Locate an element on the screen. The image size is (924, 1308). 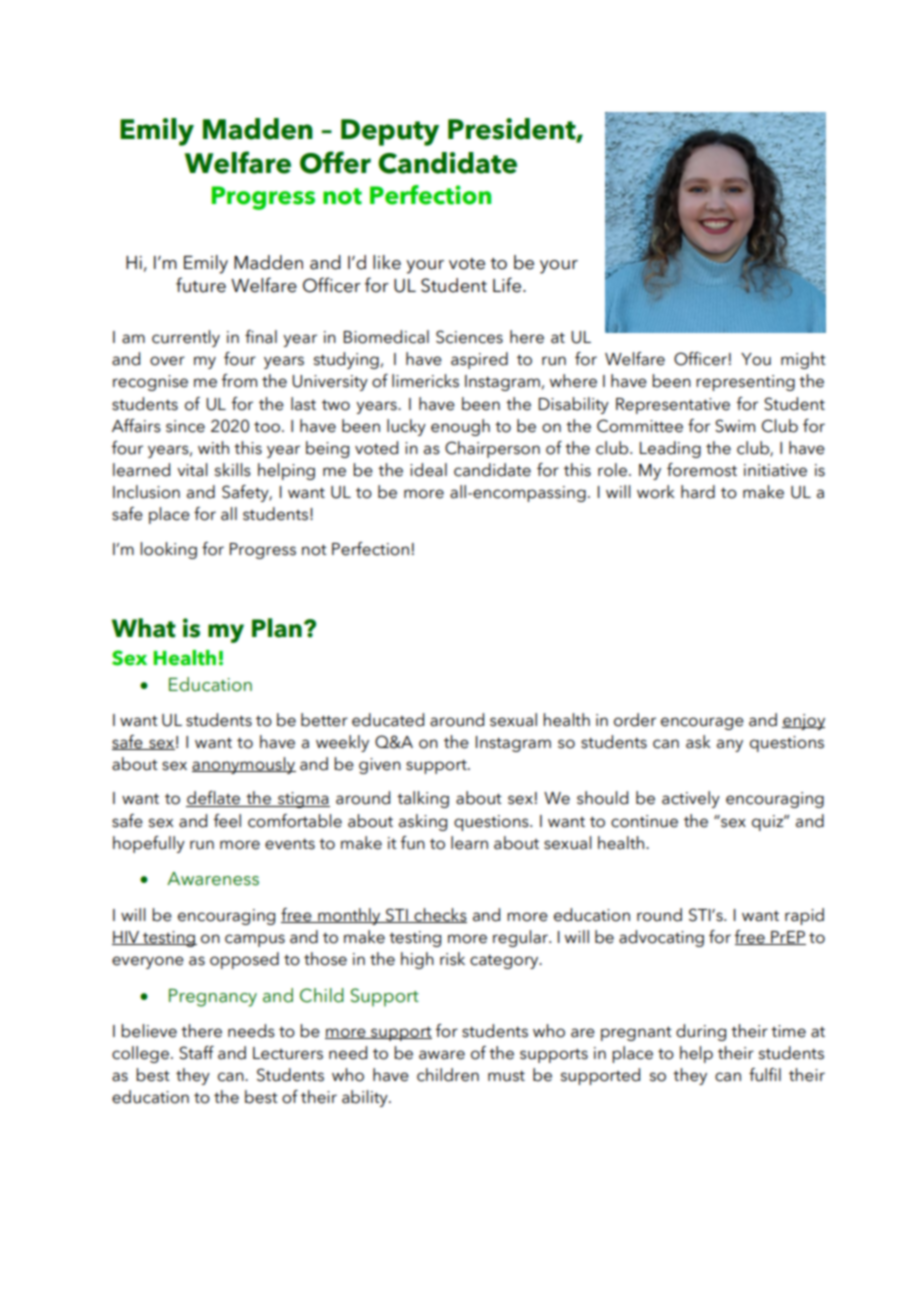
anonymously is located at coordinates (244, 765).
